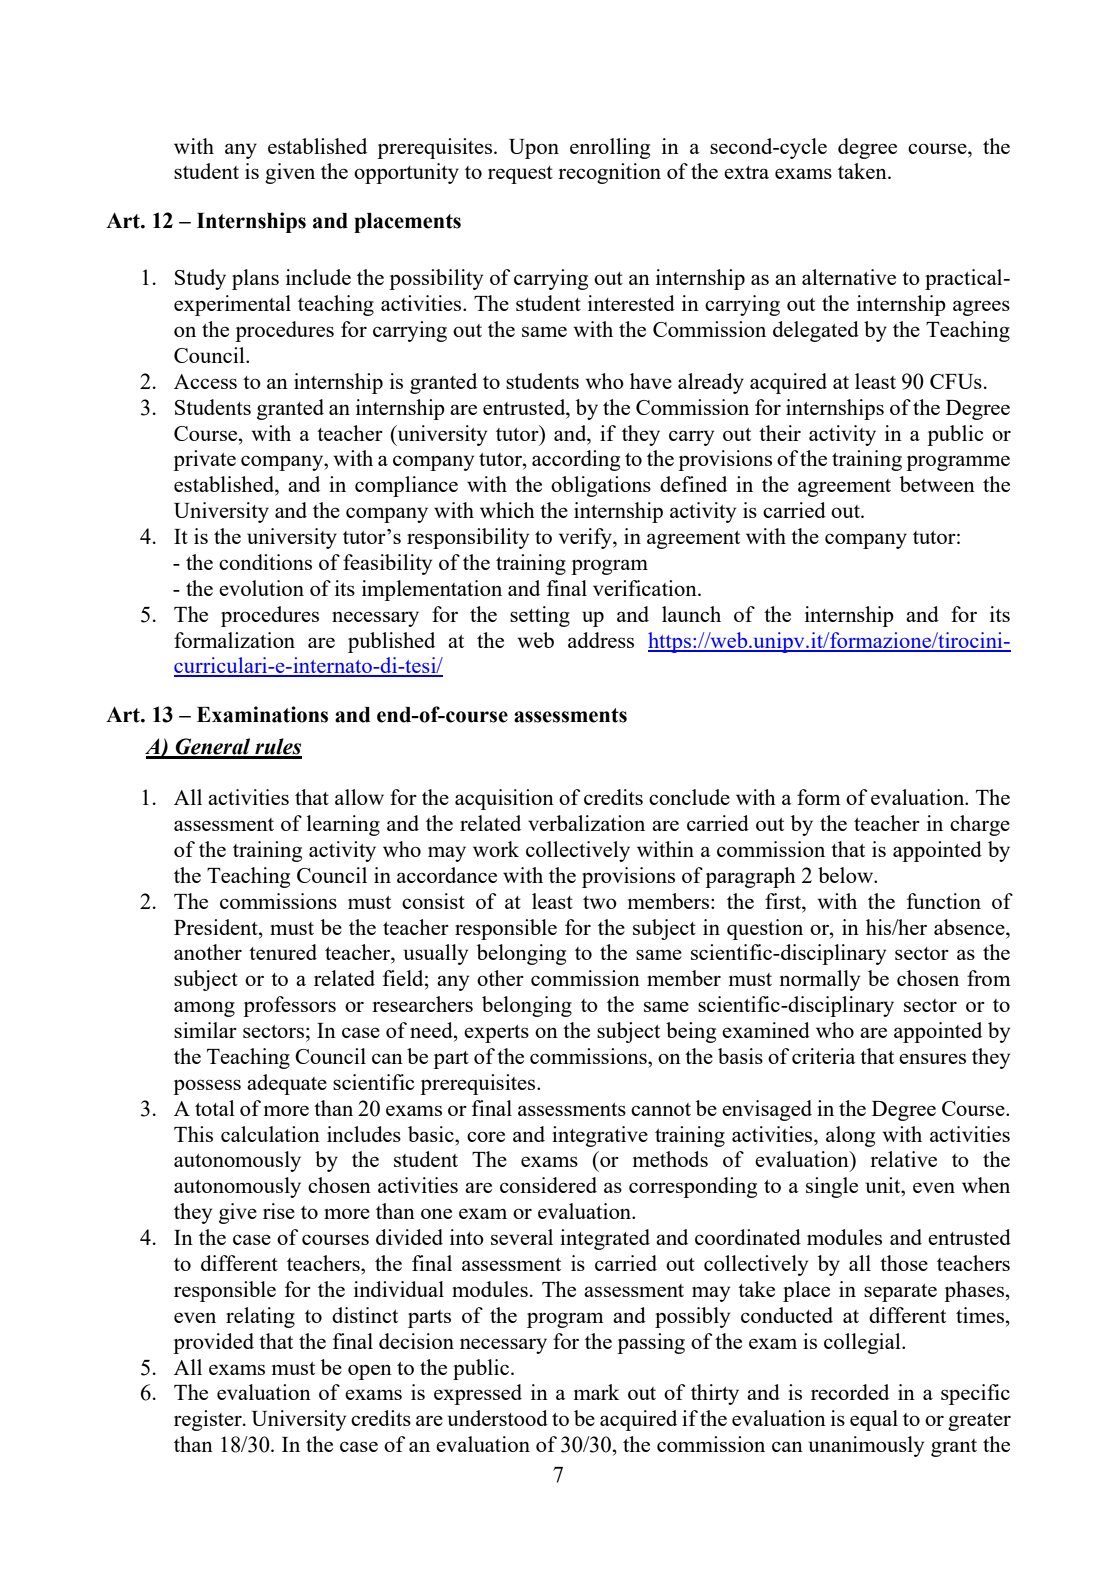  I want to click on recognition, so click(609, 173).
